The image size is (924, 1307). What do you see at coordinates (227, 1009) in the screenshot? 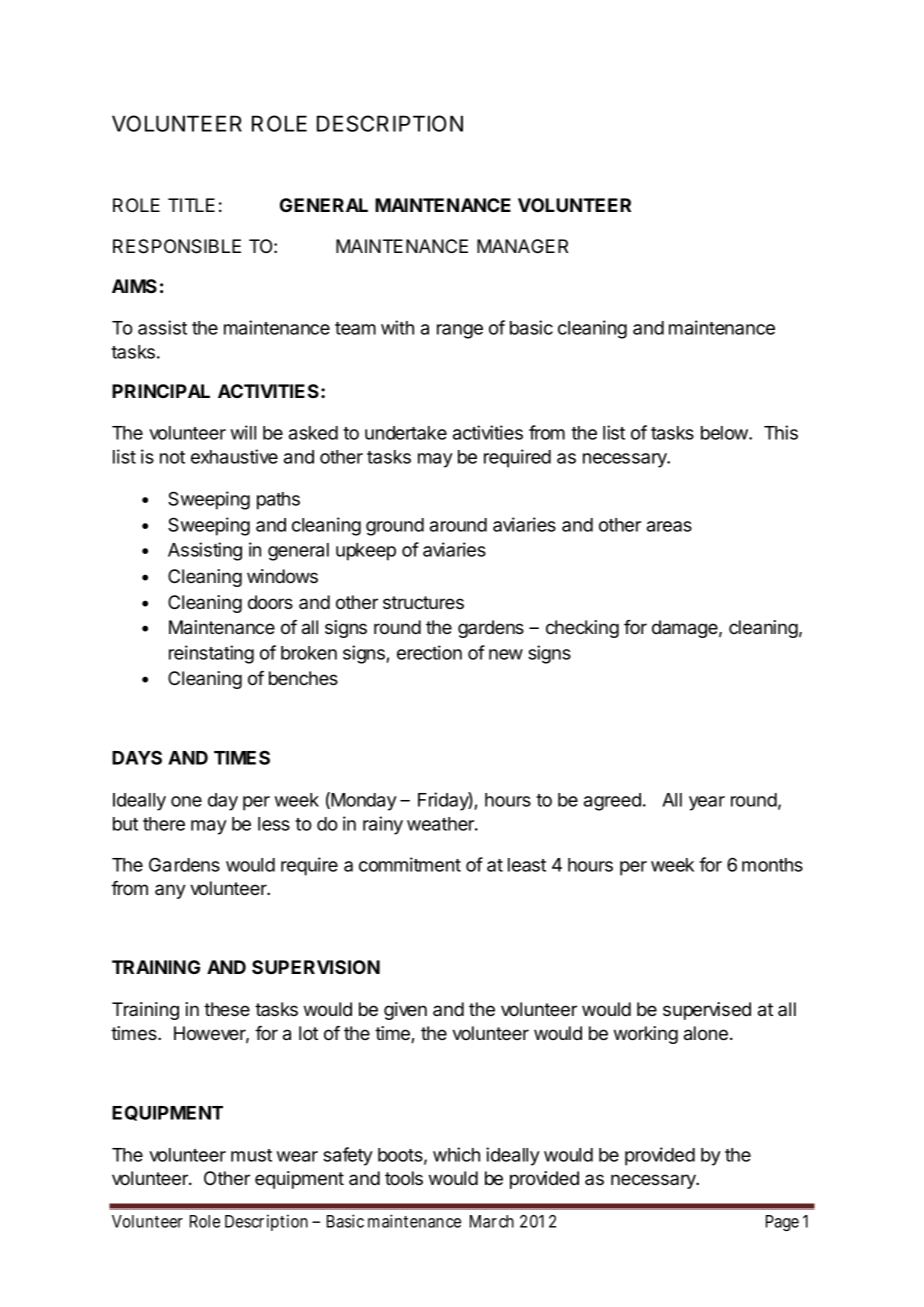
I see `these` at bounding box center [227, 1009].
